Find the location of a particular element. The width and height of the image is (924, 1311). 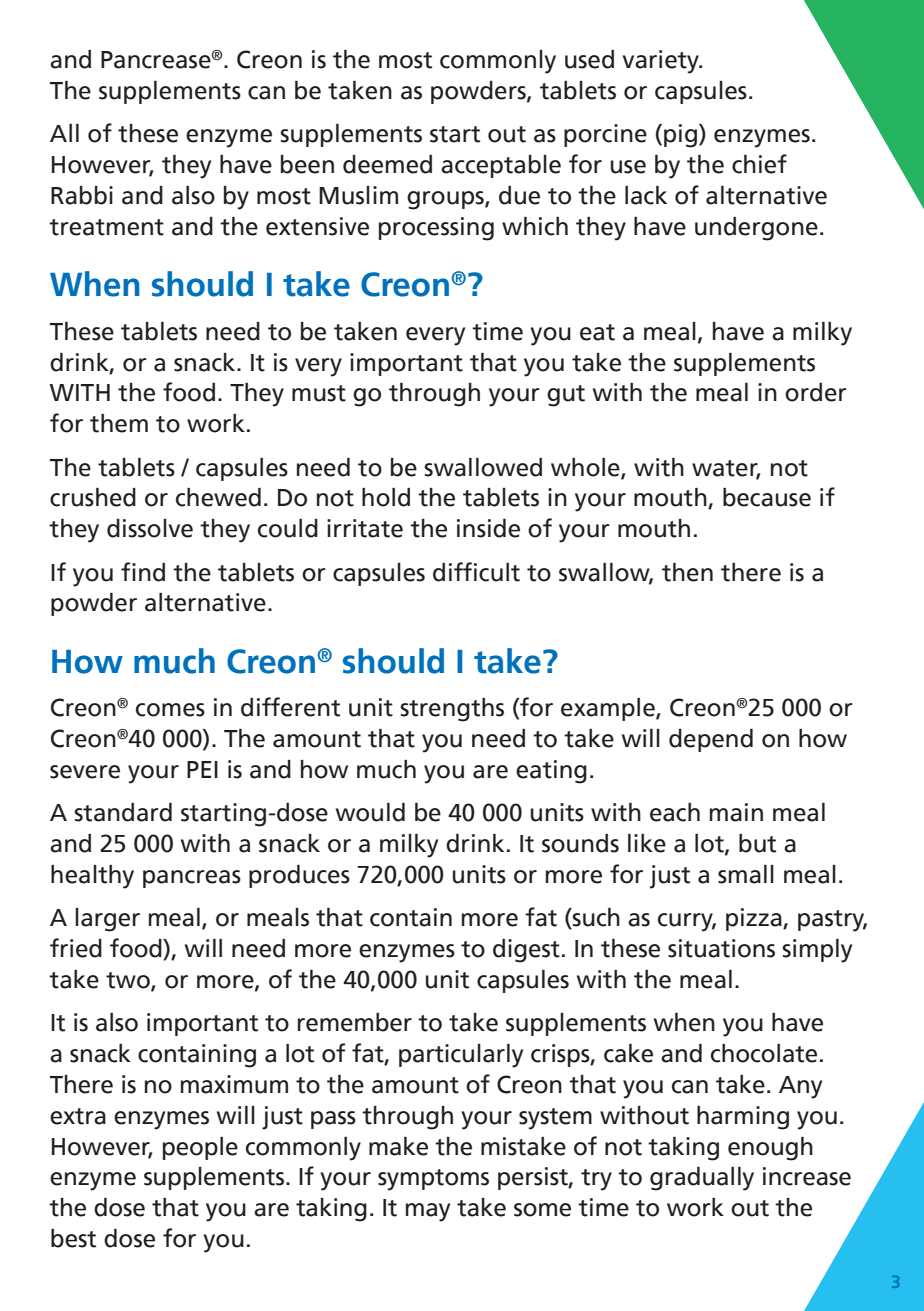

undergone is located at coordinates (756, 229).
